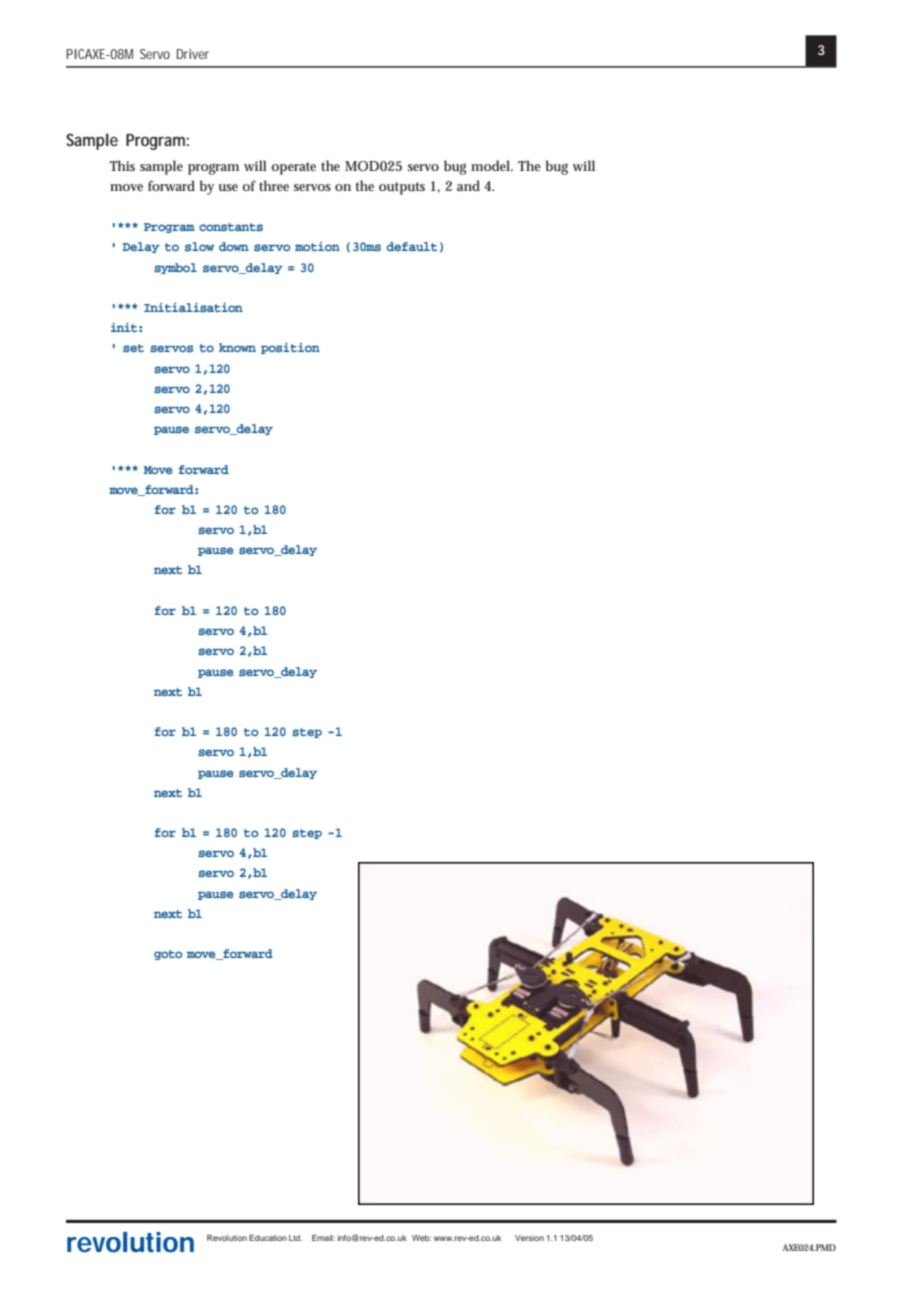 This image has width=924, height=1308. What do you see at coordinates (268, 1238) in the image?
I see `Education` at bounding box center [268, 1238].
